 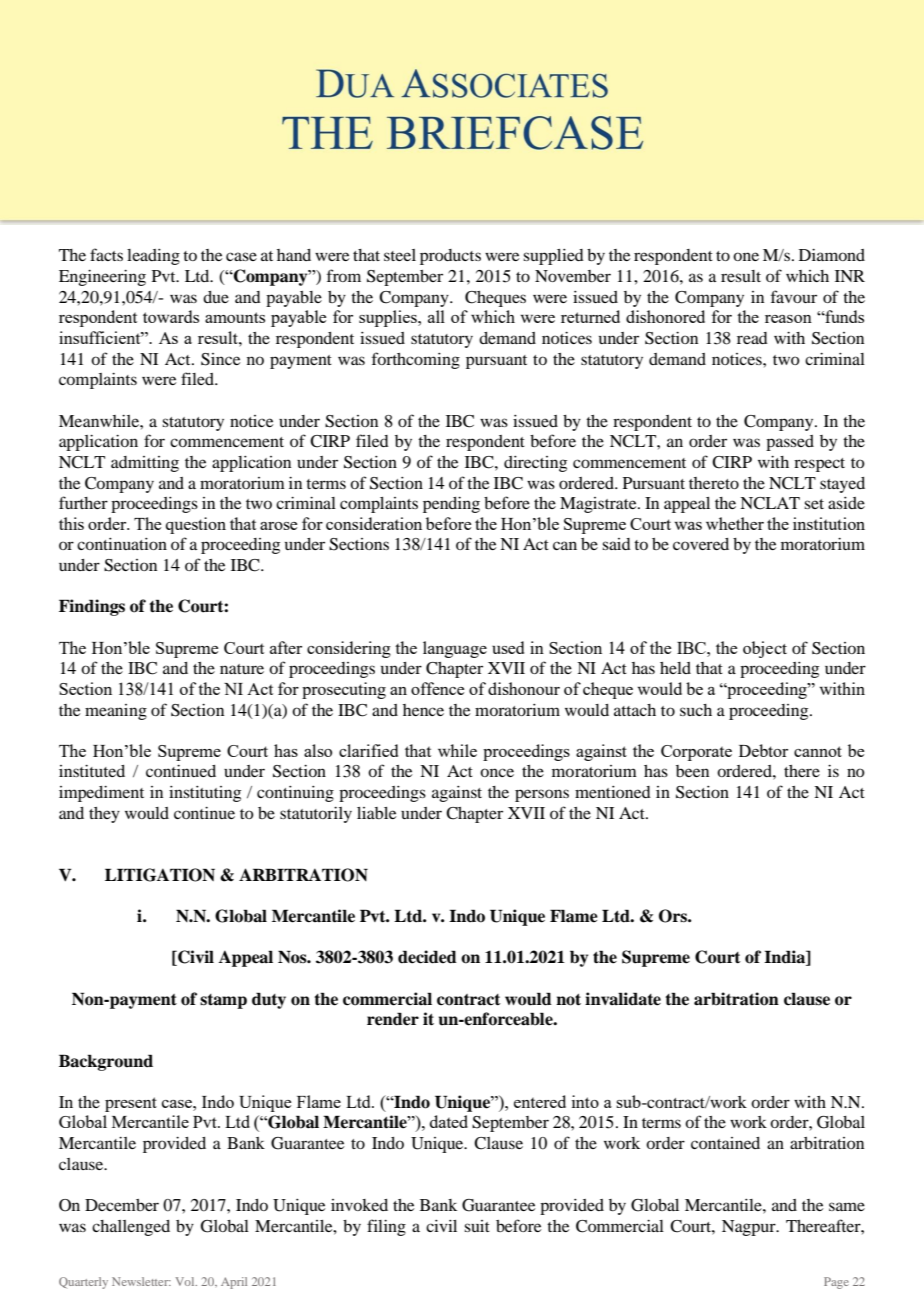 What do you see at coordinates (205, 794) in the screenshot?
I see `instituting` at bounding box center [205, 794].
